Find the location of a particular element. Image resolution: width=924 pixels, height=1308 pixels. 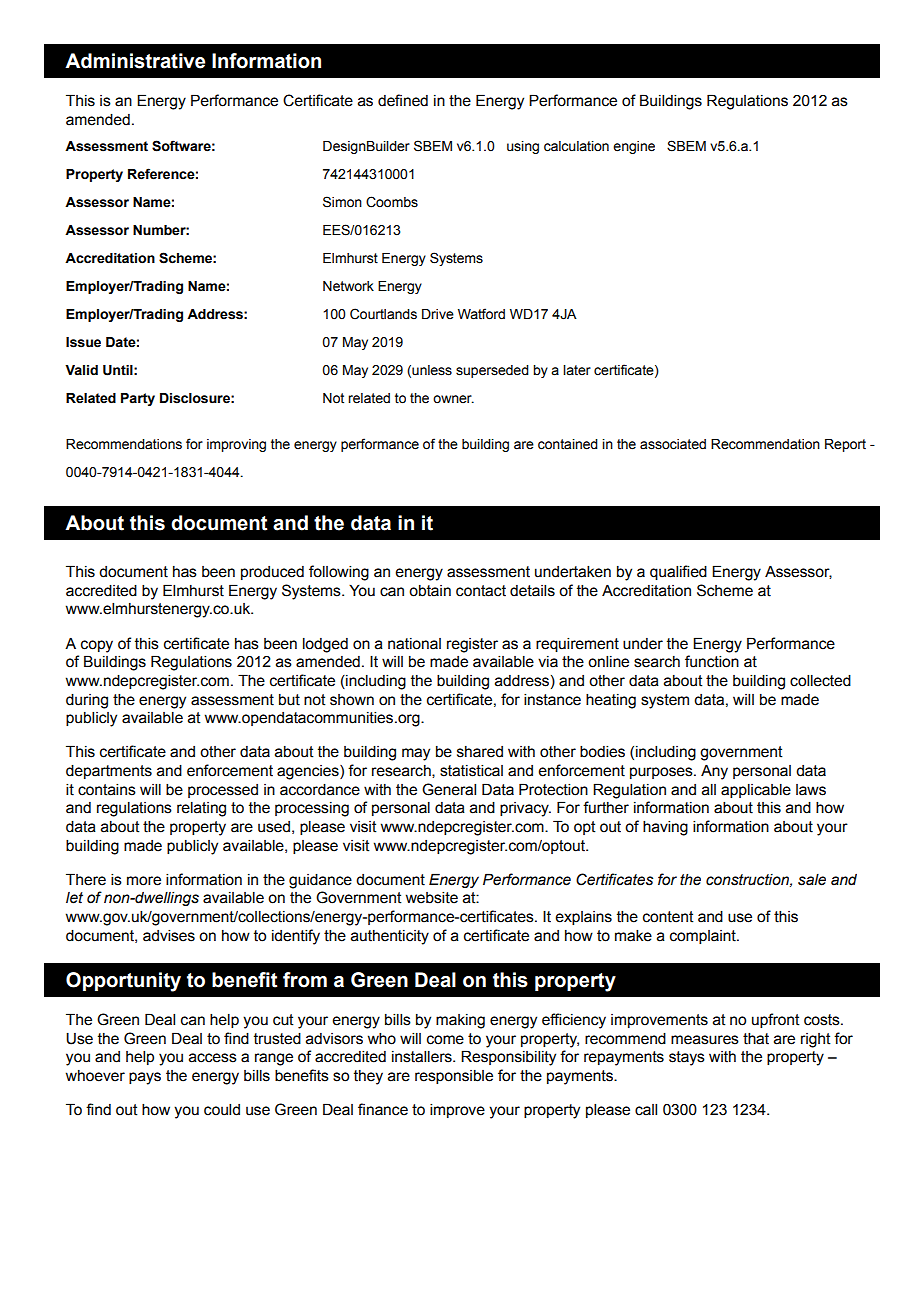

Drive is located at coordinates (438, 314).
